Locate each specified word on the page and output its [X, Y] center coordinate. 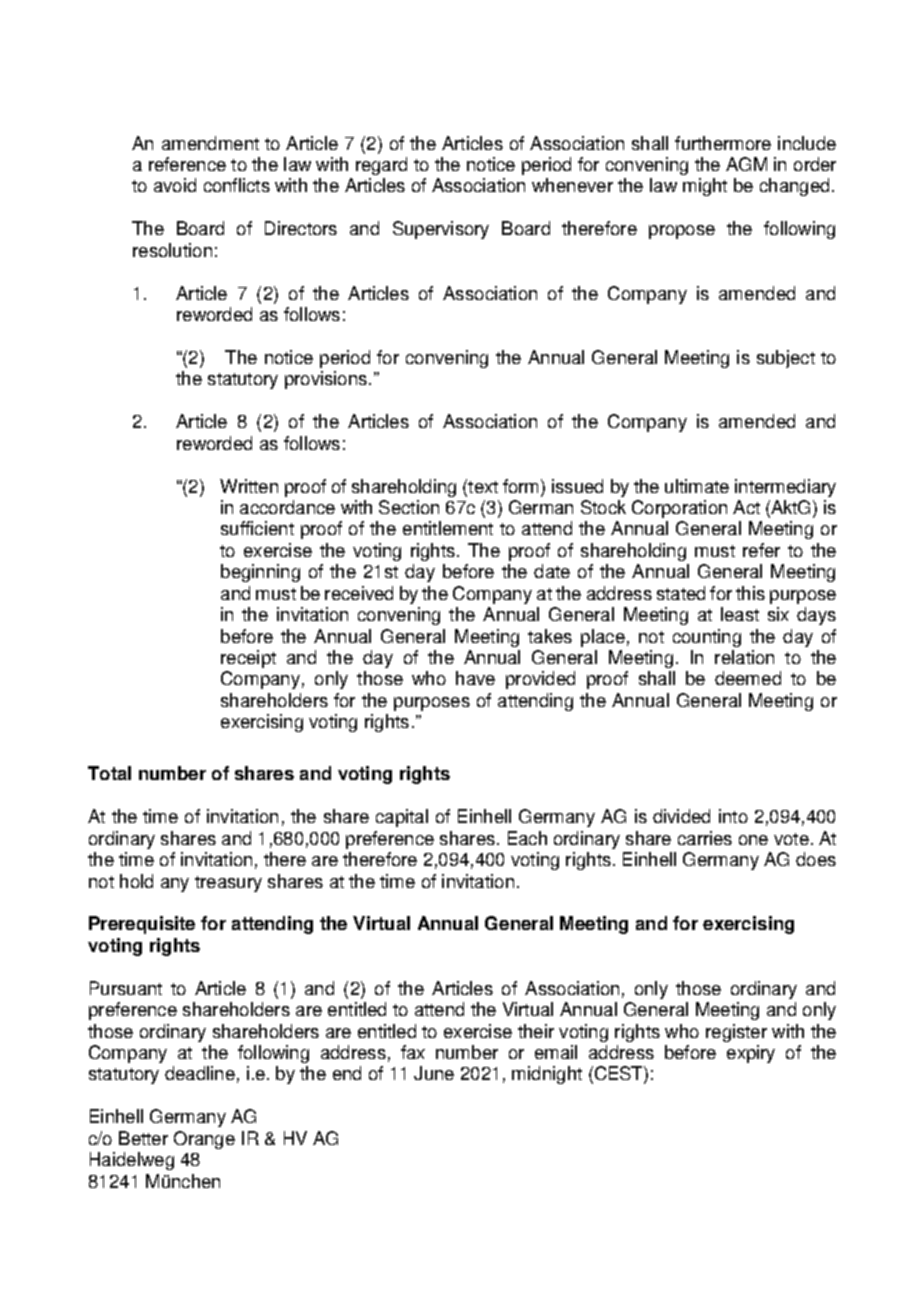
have [475, 678]
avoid [175, 185]
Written [249, 486]
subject [786, 359]
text [482, 486]
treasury [228, 884]
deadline [200, 1073]
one [753, 840]
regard [381, 166]
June [434, 1073]
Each [527, 838]
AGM [746, 164]
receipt [248, 659]
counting [707, 638]
